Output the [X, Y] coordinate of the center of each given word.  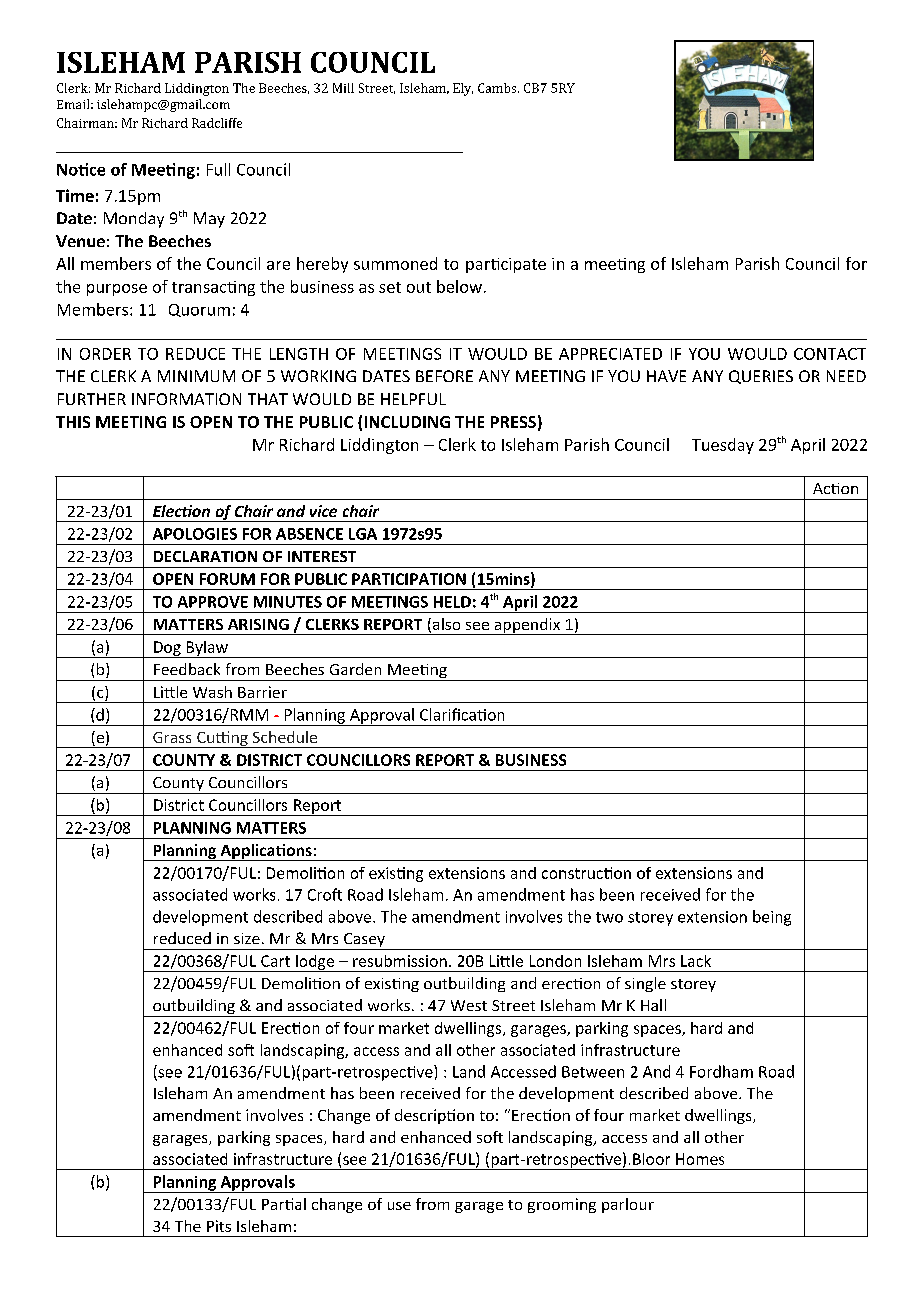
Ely [463, 89]
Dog [167, 649]
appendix [527, 626]
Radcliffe [217, 123]
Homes [700, 1159]
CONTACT [830, 354]
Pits [219, 1226]
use [399, 1206]
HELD [452, 602]
